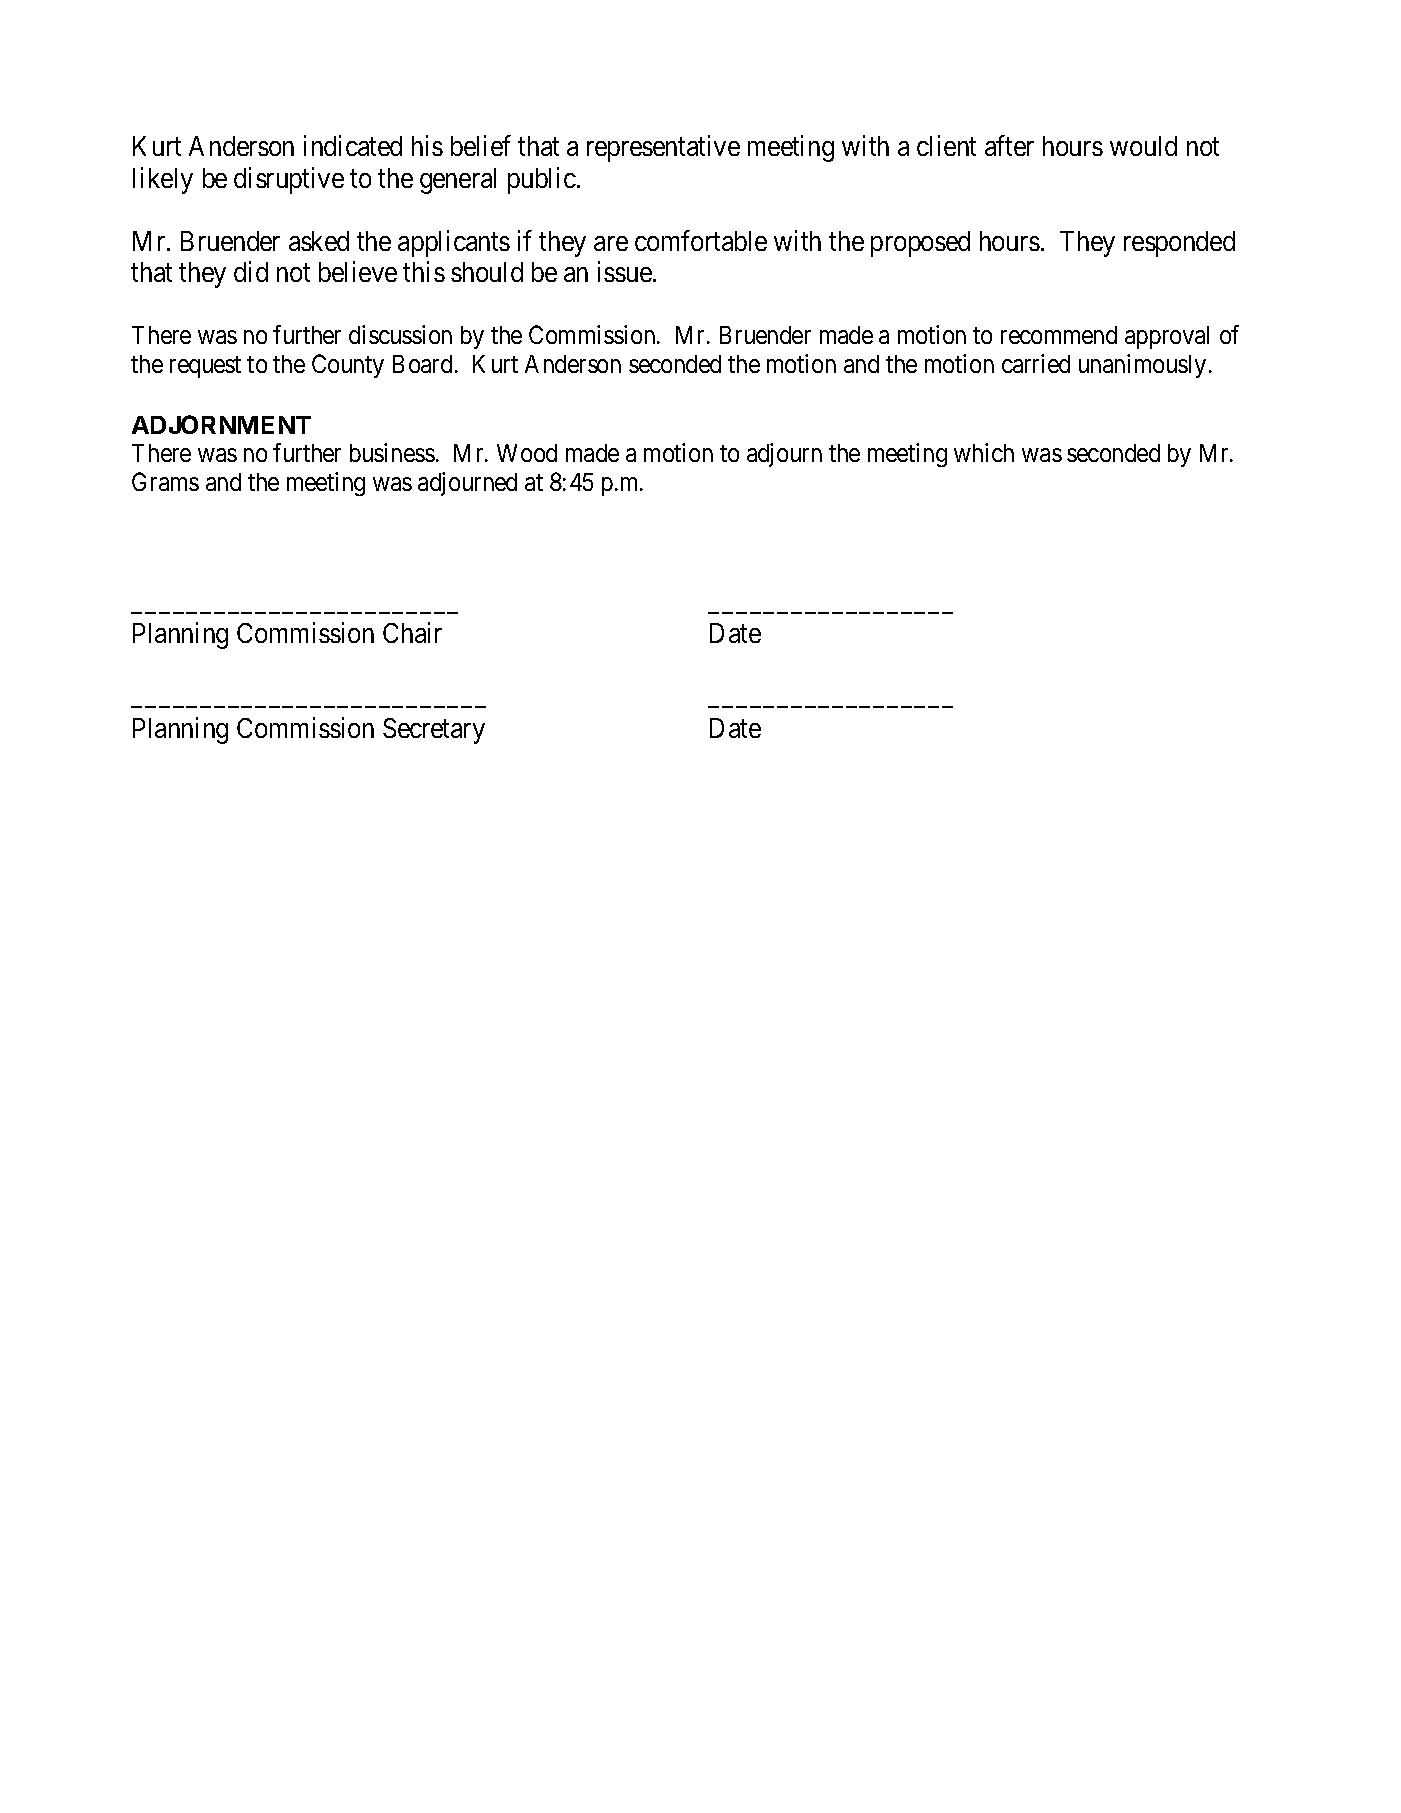 This page has height=1813, width=1401. I want to click on representative, so click(663, 148).
